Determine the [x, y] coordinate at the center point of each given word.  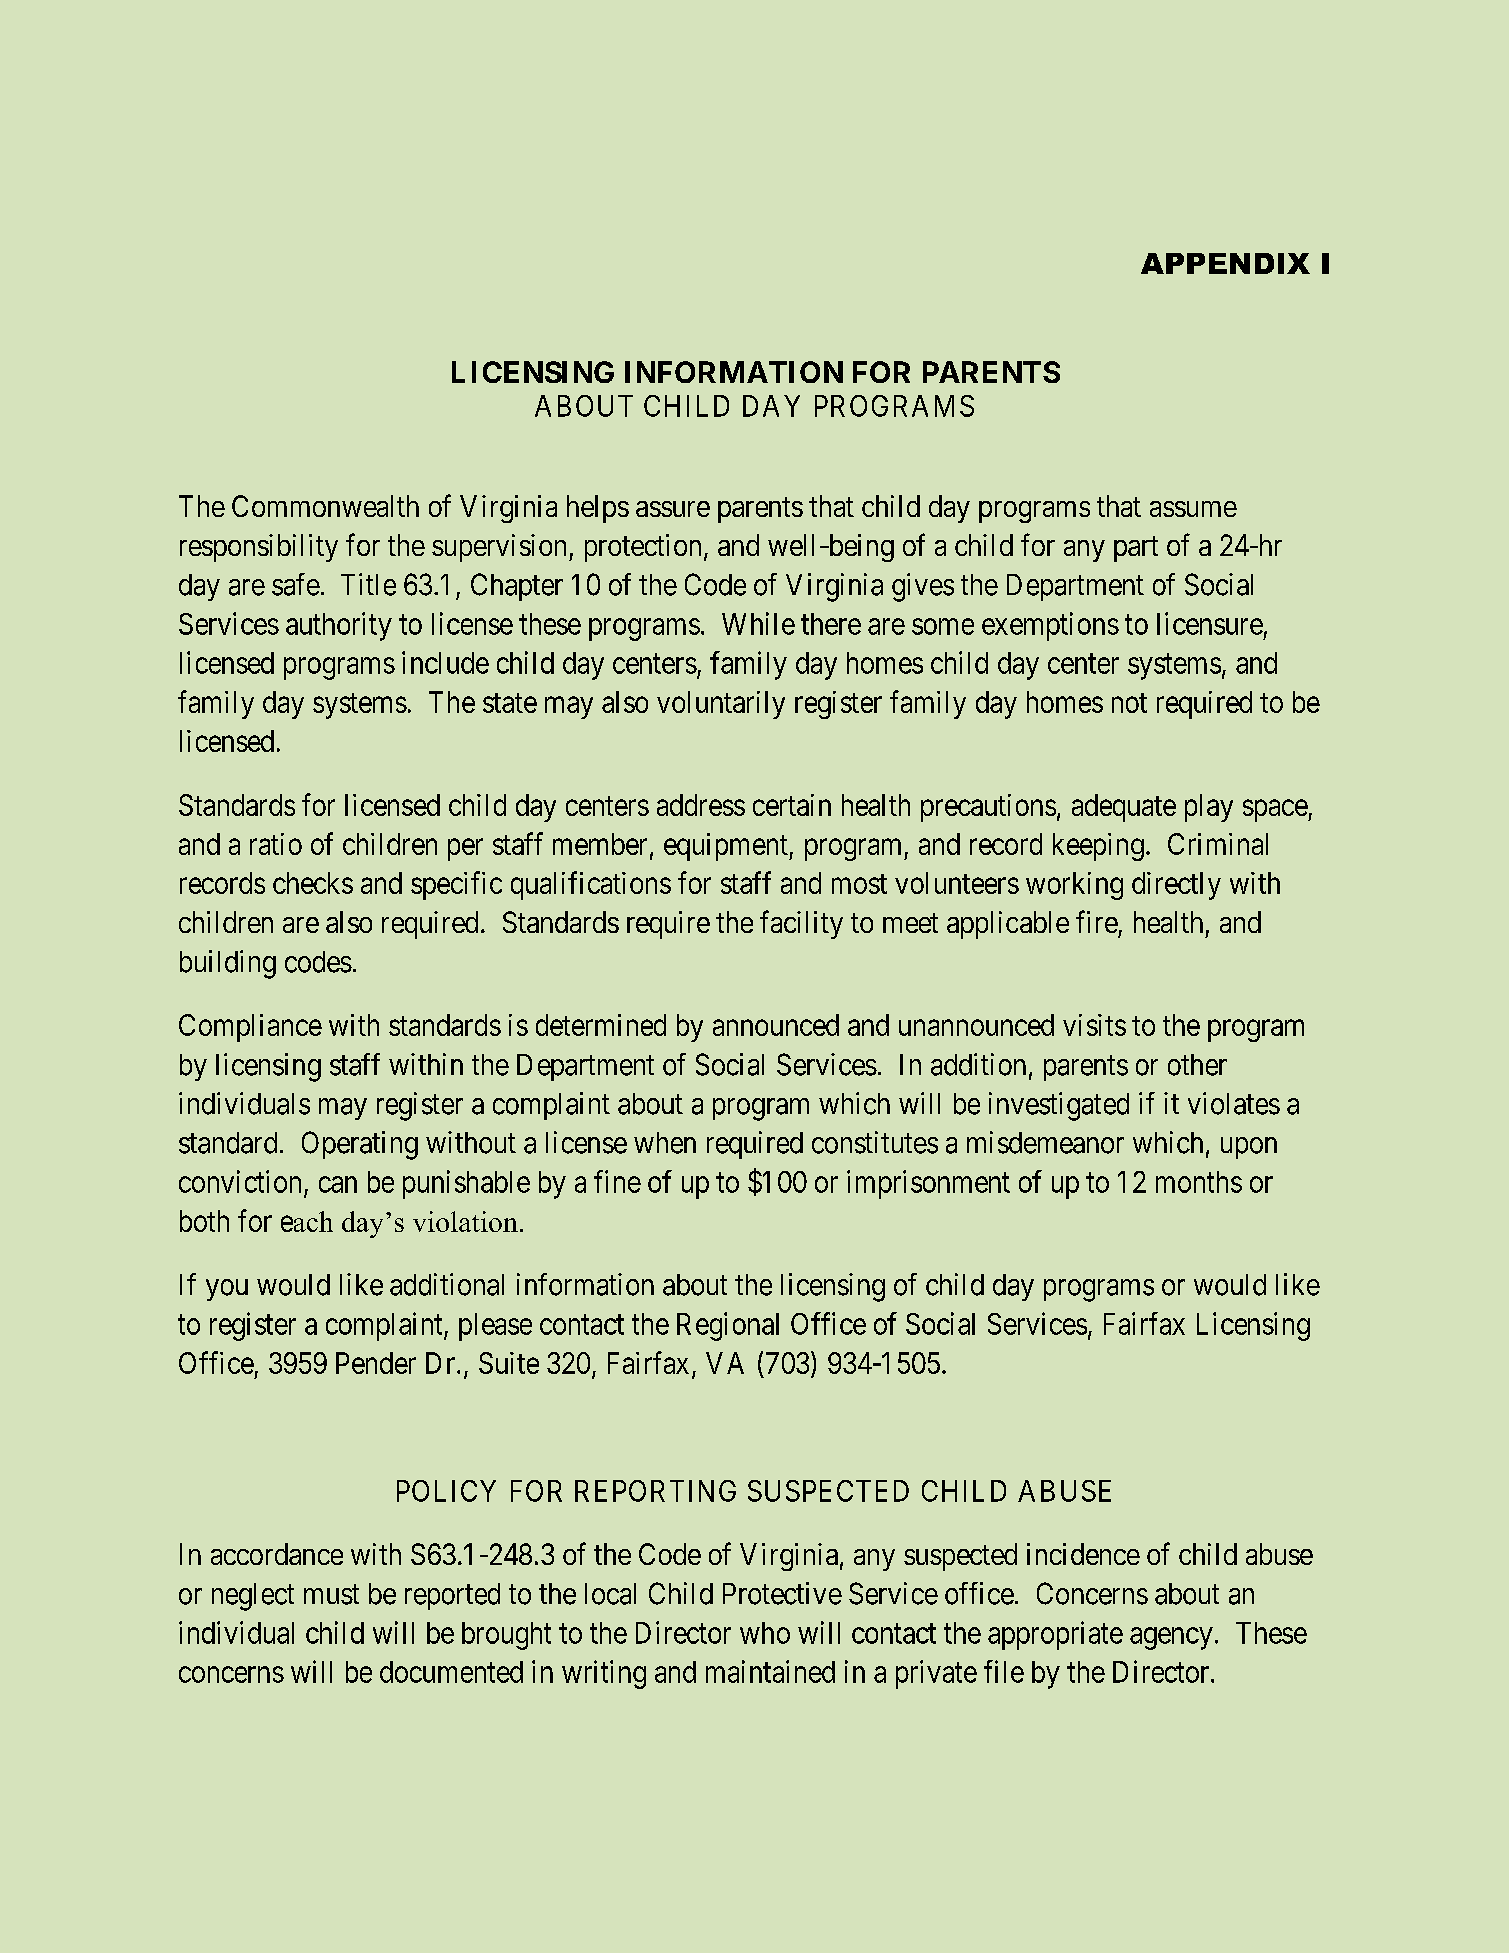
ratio [276, 844]
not [1129, 703]
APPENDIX [1225, 263]
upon [1249, 1148]
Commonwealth [325, 506]
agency [1171, 1638]
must [331, 1595]
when [665, 1143]
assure [673, 509]
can [338, 1184]
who [765, 1633]
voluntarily [721, 705]
